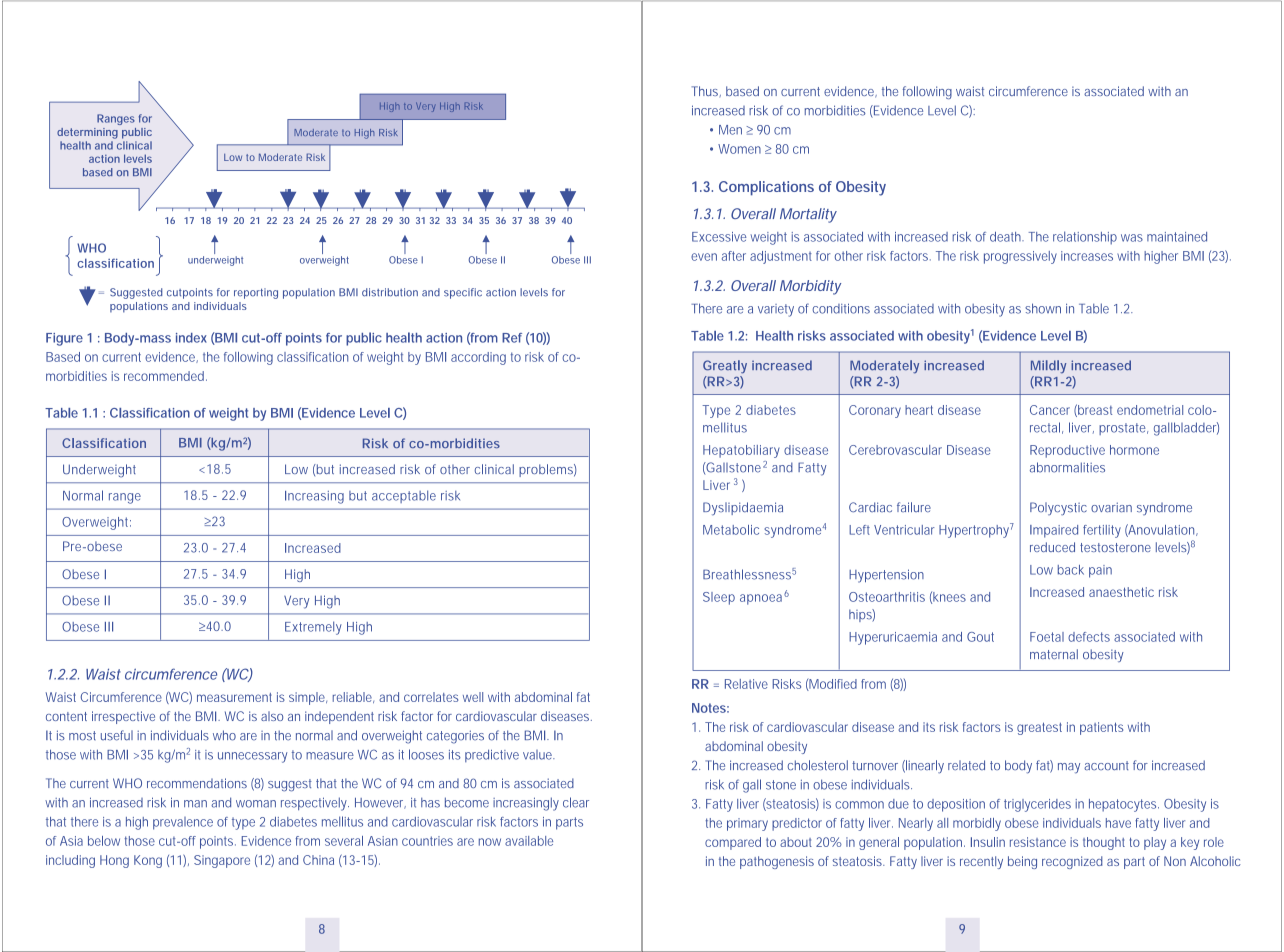  I want to click on determining, so click(87, 133).
